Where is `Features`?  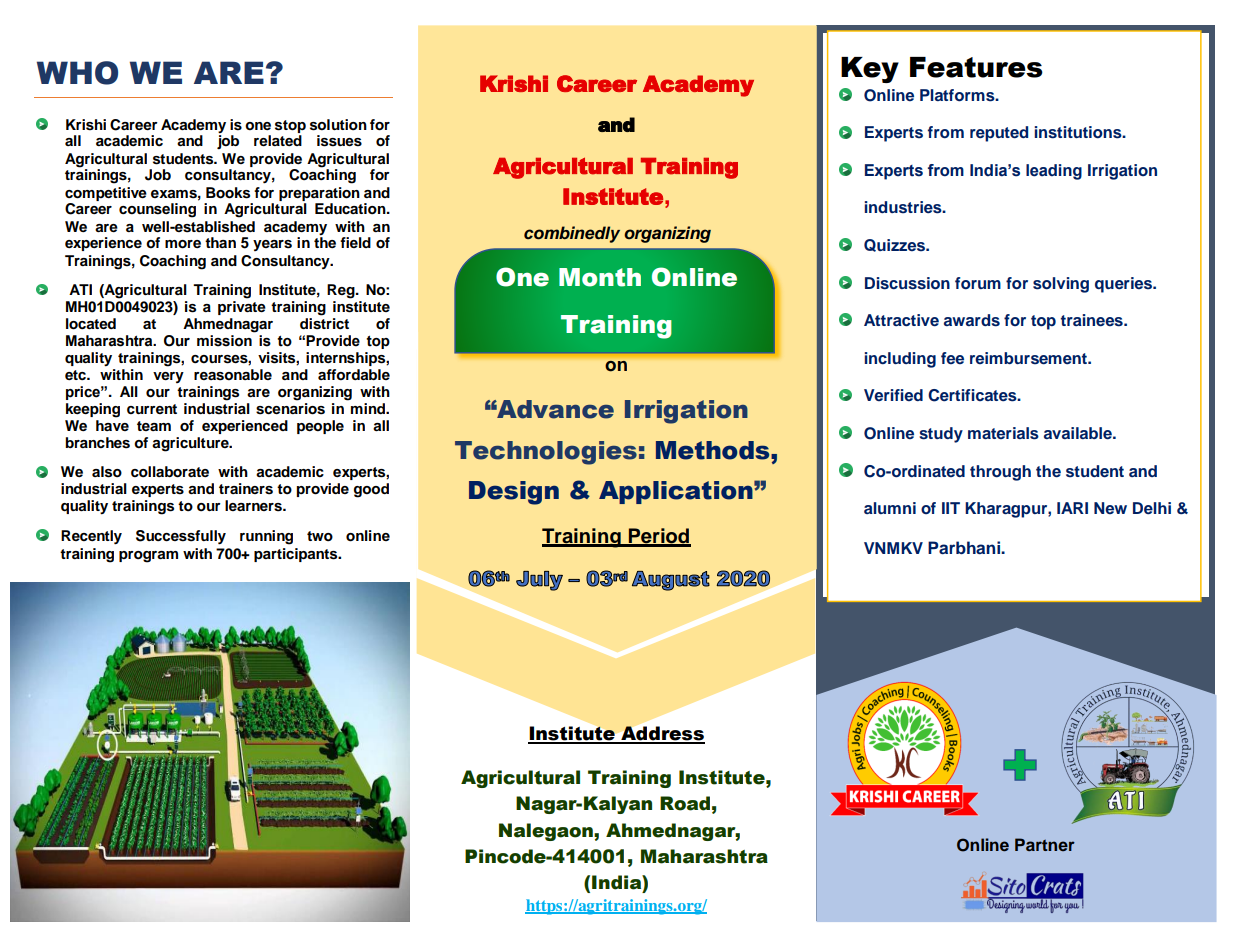 Features is located at coordinates (976, 67).
